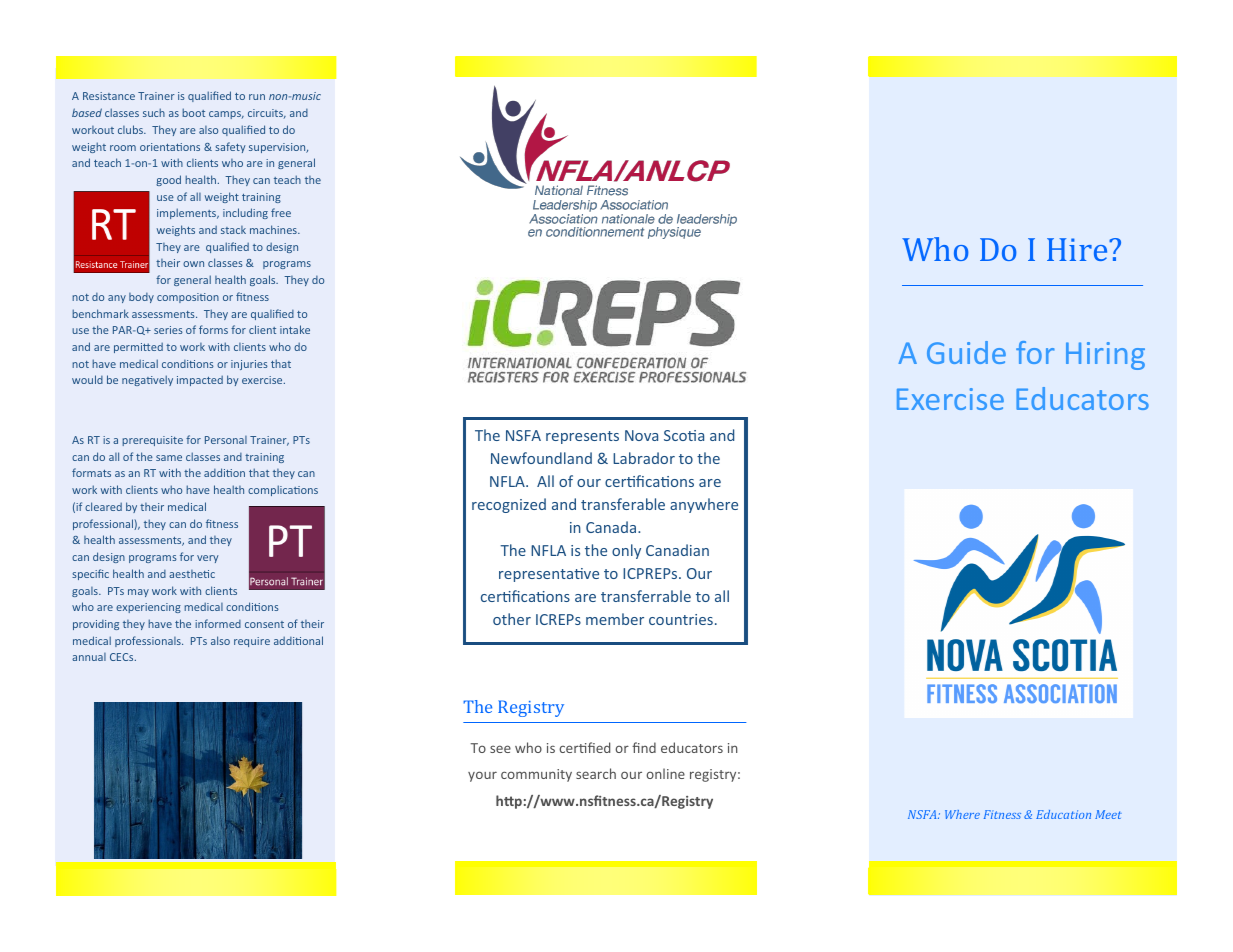 The width and height of the page is (1233, 952). Describe the element at coordinates (644, 458) in the page. I see `Labrador` at that location.
